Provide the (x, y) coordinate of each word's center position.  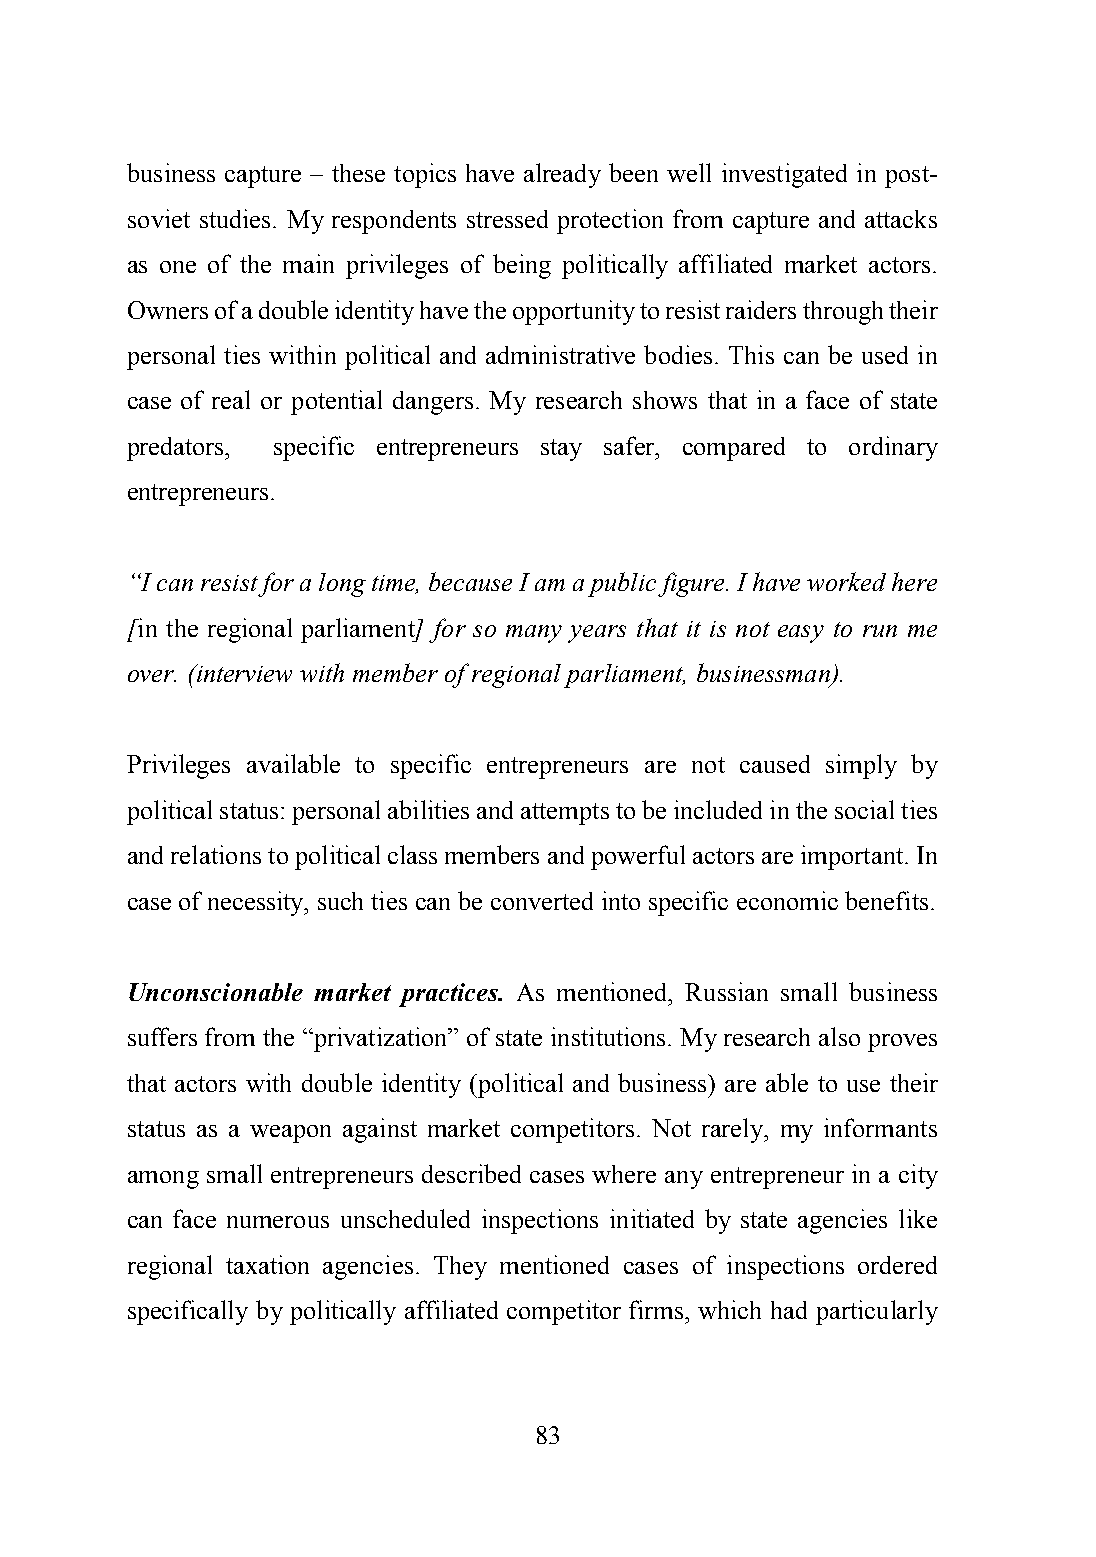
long (342, 585)
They (460, 1268)
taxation (267, 1264)
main (308, 263)
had (789, 1310)
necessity (257, 903)
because (470, 581)
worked (846, 581)
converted (542, 901)
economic (787, 900)
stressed (507, 219)
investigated (784, 175)
